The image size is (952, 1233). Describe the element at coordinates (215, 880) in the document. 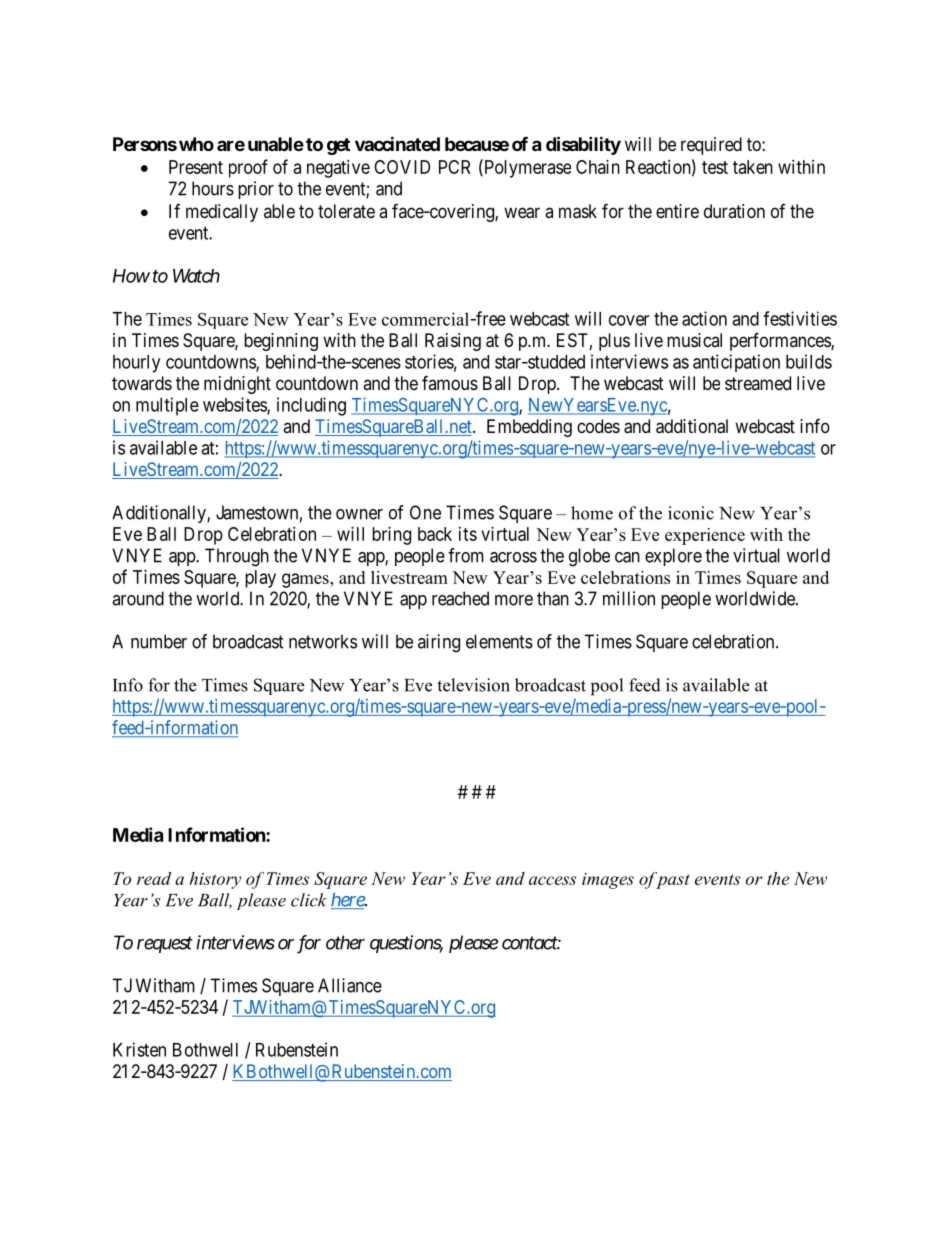

I see `history` at that location.
